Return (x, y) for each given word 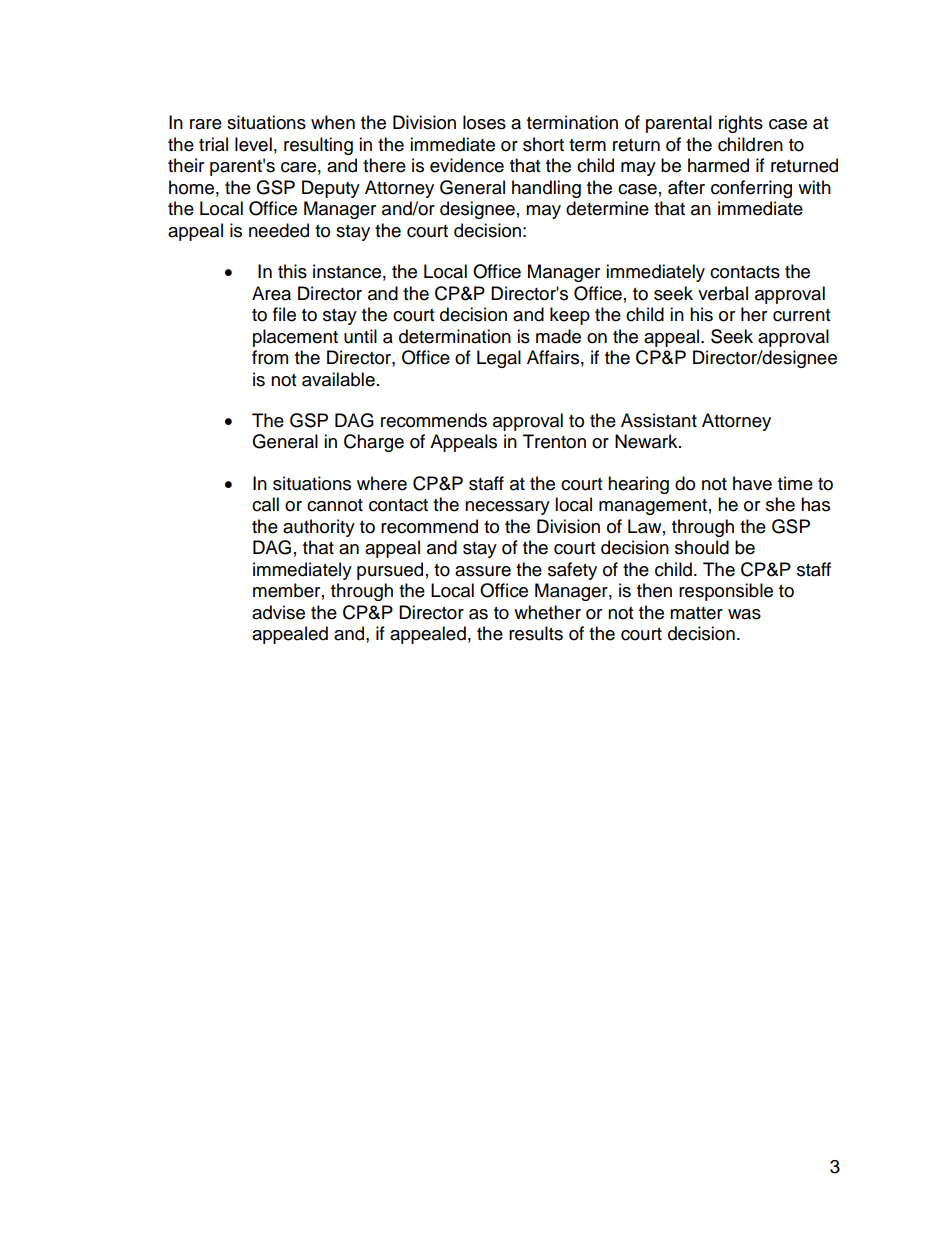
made (558, 336)
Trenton (554, 441)
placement (295, 338)
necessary (507, 508)
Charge (374, 443)
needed (279, 230)
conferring (751, 189)
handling (546, 189)
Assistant (659, 420)
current (801, 315)
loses (484, 122)
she (780, 504)
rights (741, 124)
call (265, 504)
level (253, 144)
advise (278, 612)
